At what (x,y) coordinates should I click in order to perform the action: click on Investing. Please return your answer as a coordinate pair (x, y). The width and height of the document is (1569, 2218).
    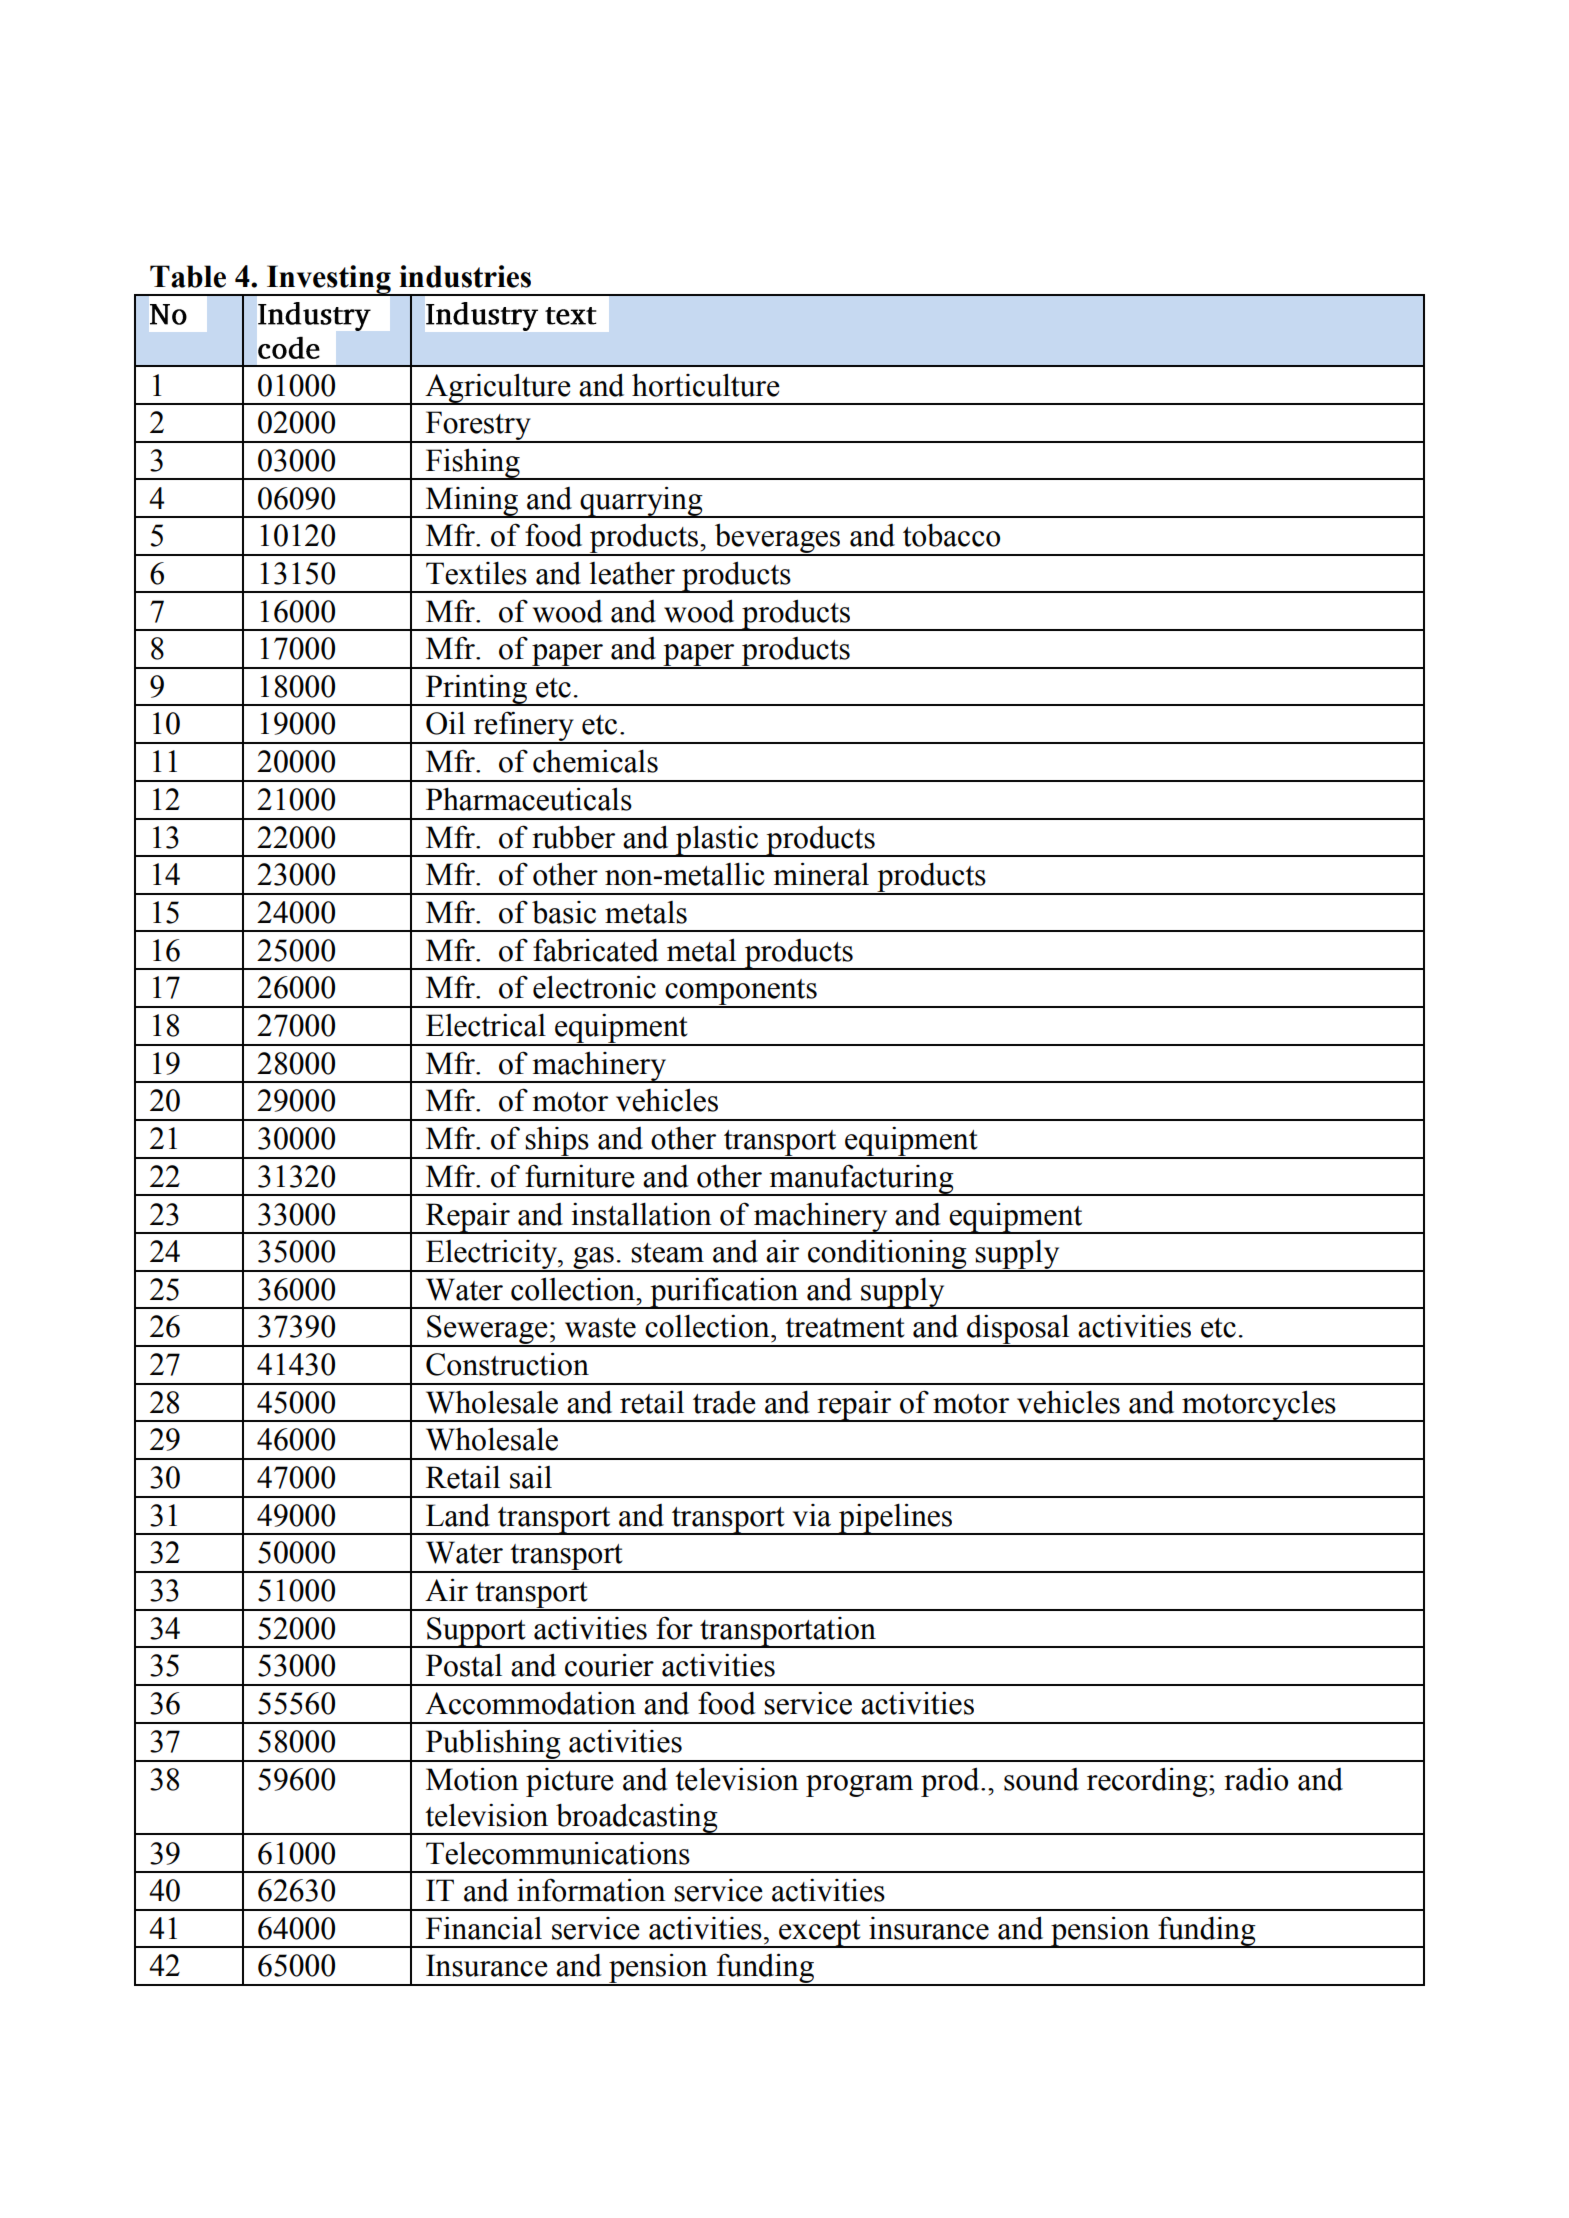
    Looking at the image, I should click on (329, 280).
